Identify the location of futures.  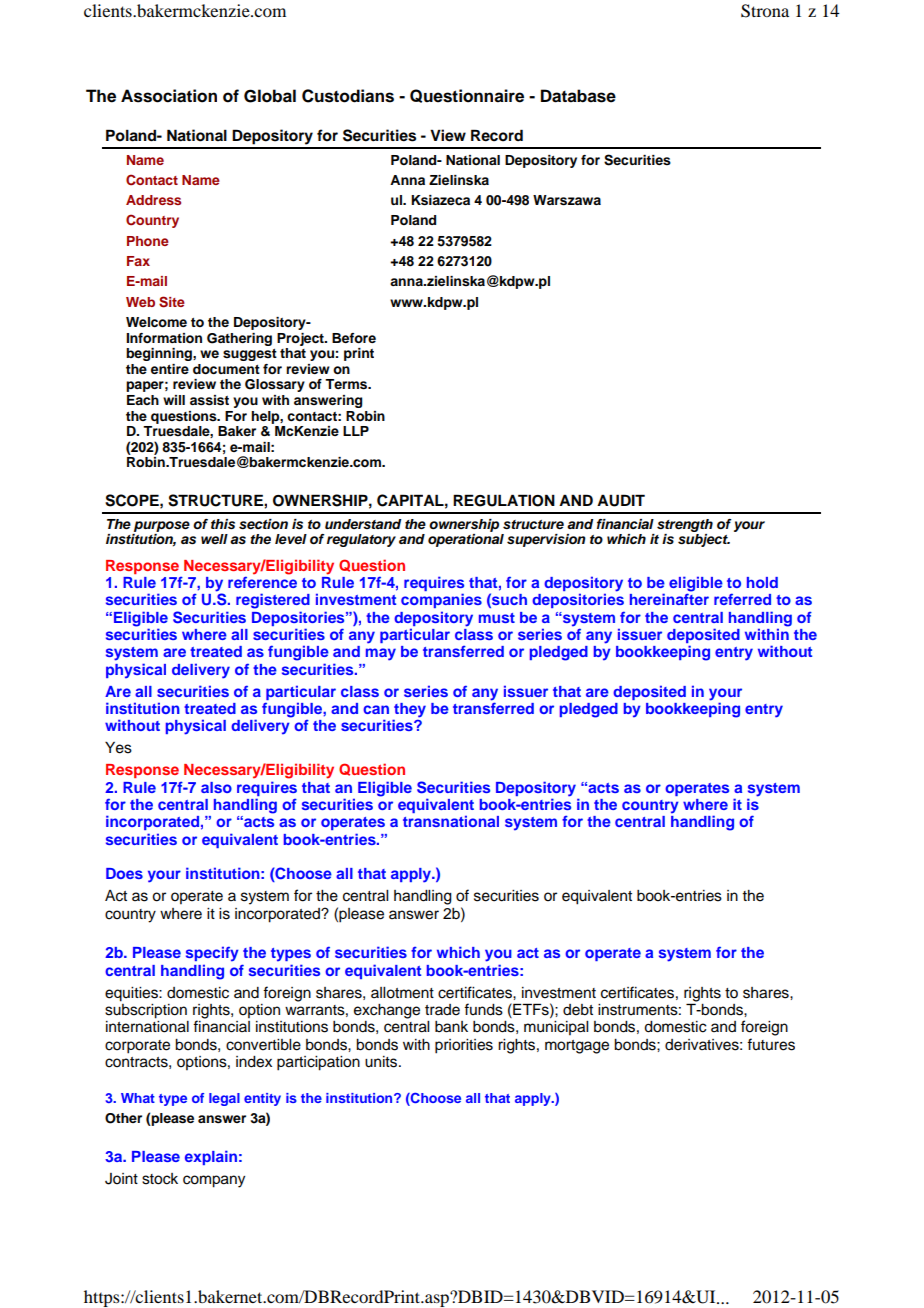
(771, 1044).
